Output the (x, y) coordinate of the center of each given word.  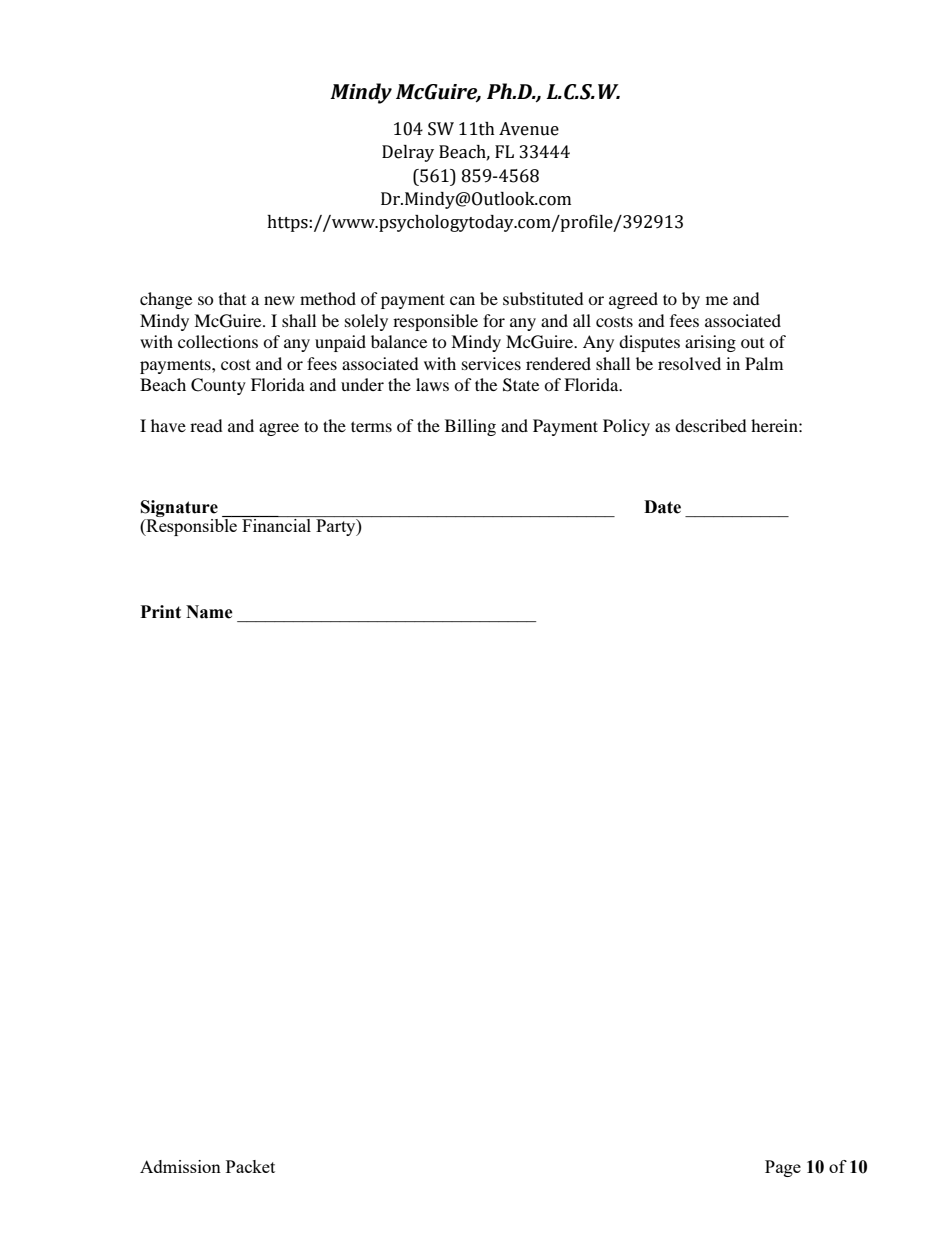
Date (662, 507)
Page (783, 1168)
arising (710, 343)
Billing (470, 427)
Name (209, 612)
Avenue (529, 129)
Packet (250, 1166)
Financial (277, 524)
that (232, 298)
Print (161, 612)
